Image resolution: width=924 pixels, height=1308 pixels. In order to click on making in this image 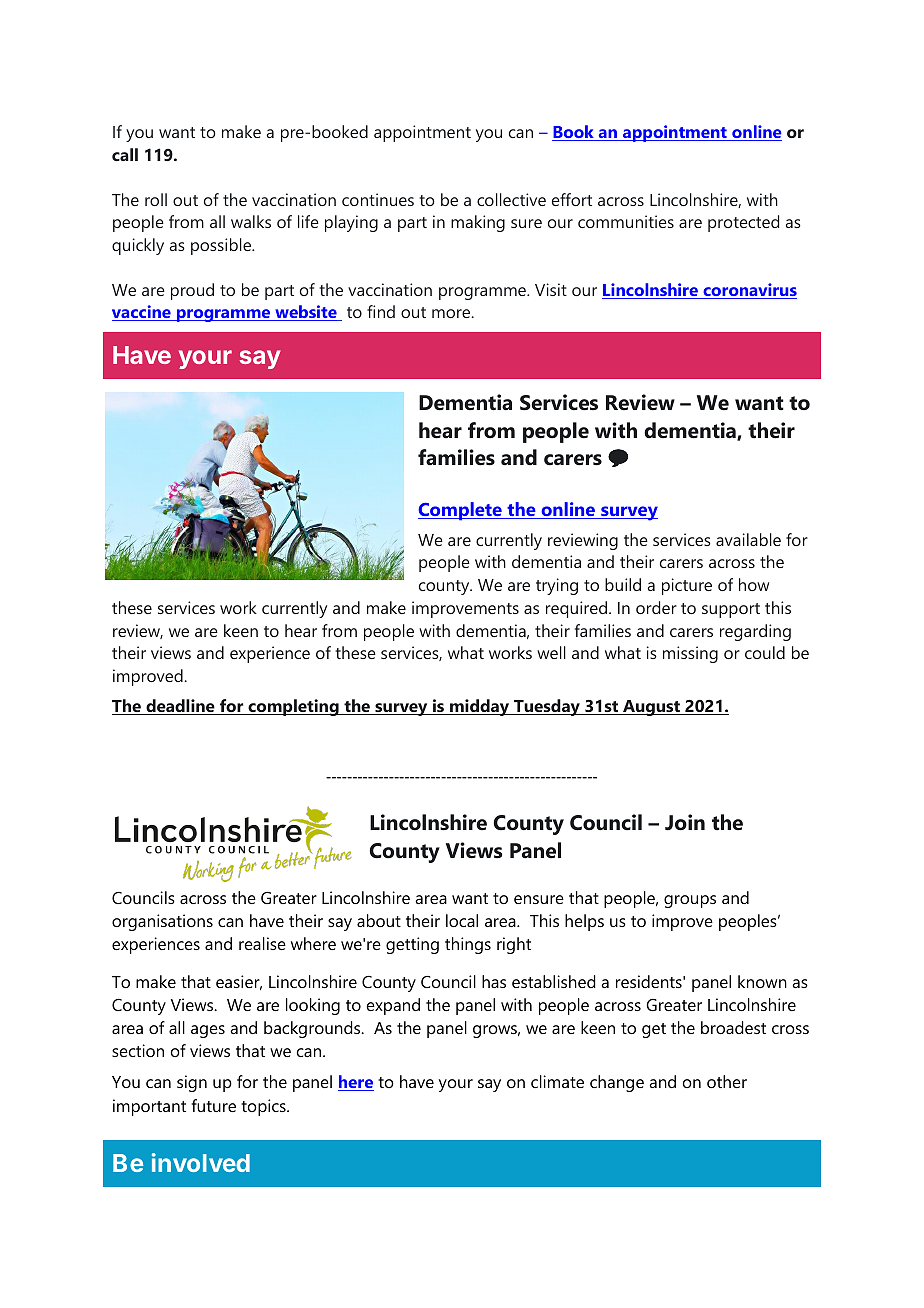, I will do `click(478, 223)`.
